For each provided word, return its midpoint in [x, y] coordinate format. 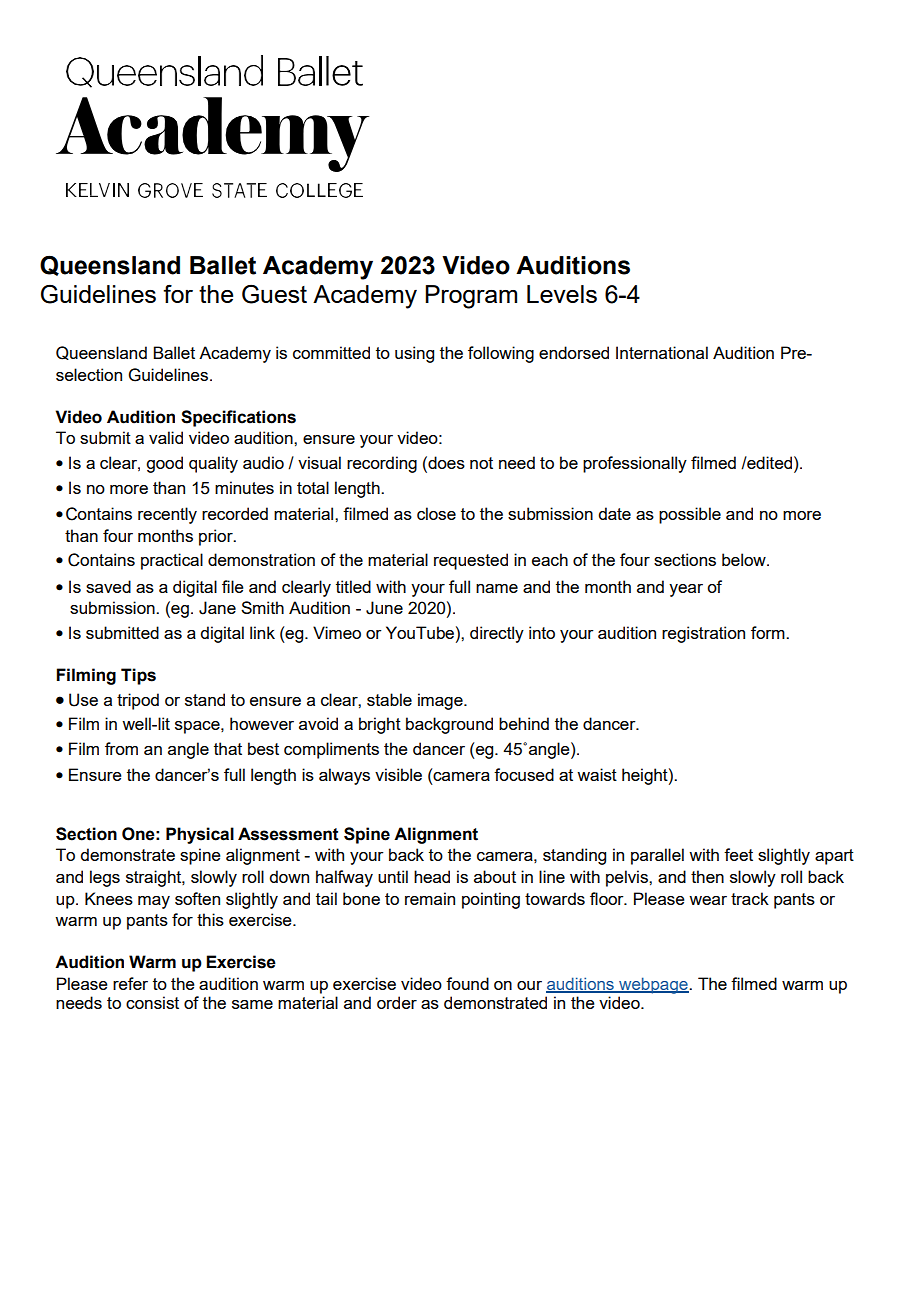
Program [471, 297]
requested [471, 561]
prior [217, 537]
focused [524, 774]
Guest [274, 294]
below [745, 559]
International [662, 352]
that [228, 748]
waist [597, 774]
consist [152, 1002]
